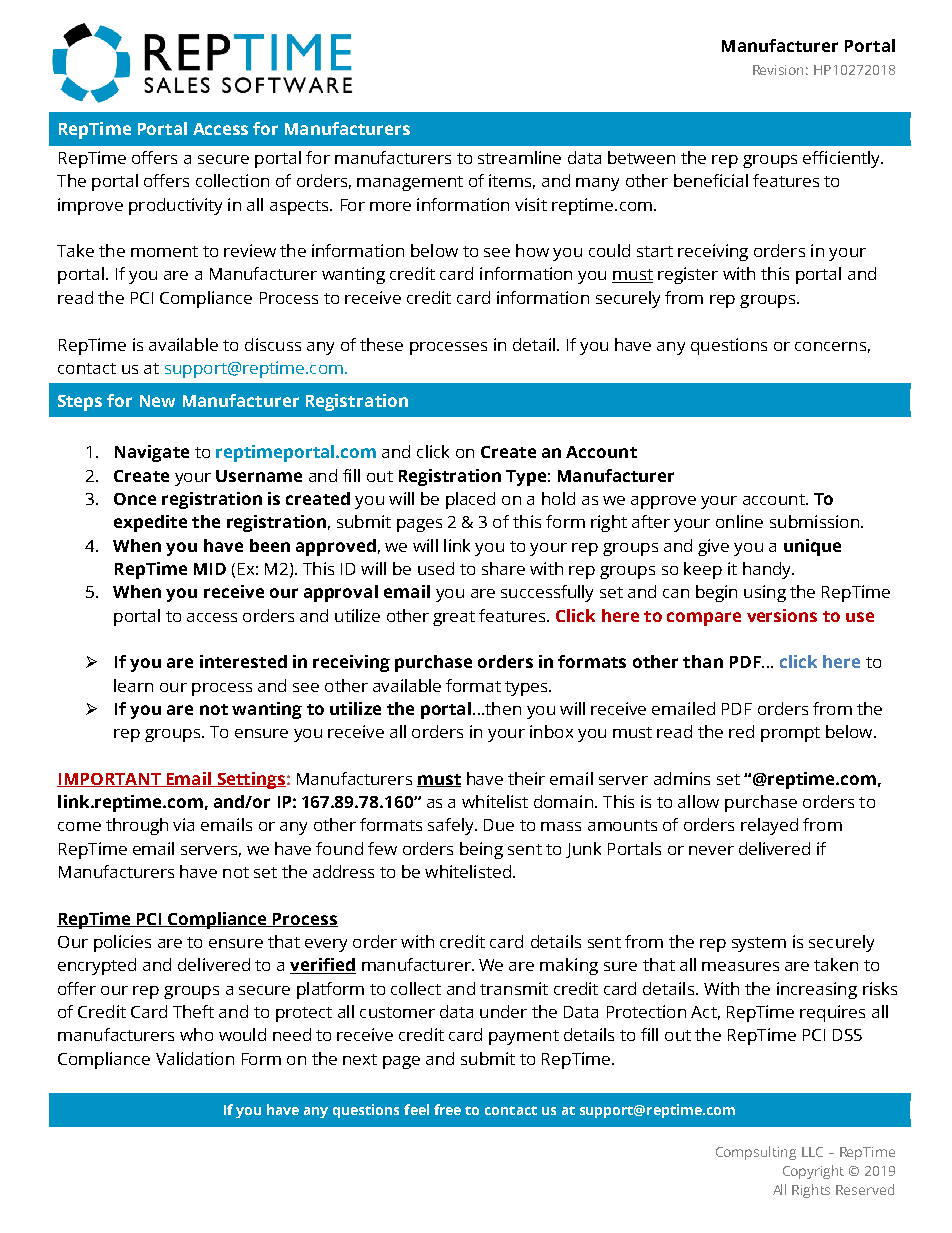  I want to click on great, so click(454, 618).
